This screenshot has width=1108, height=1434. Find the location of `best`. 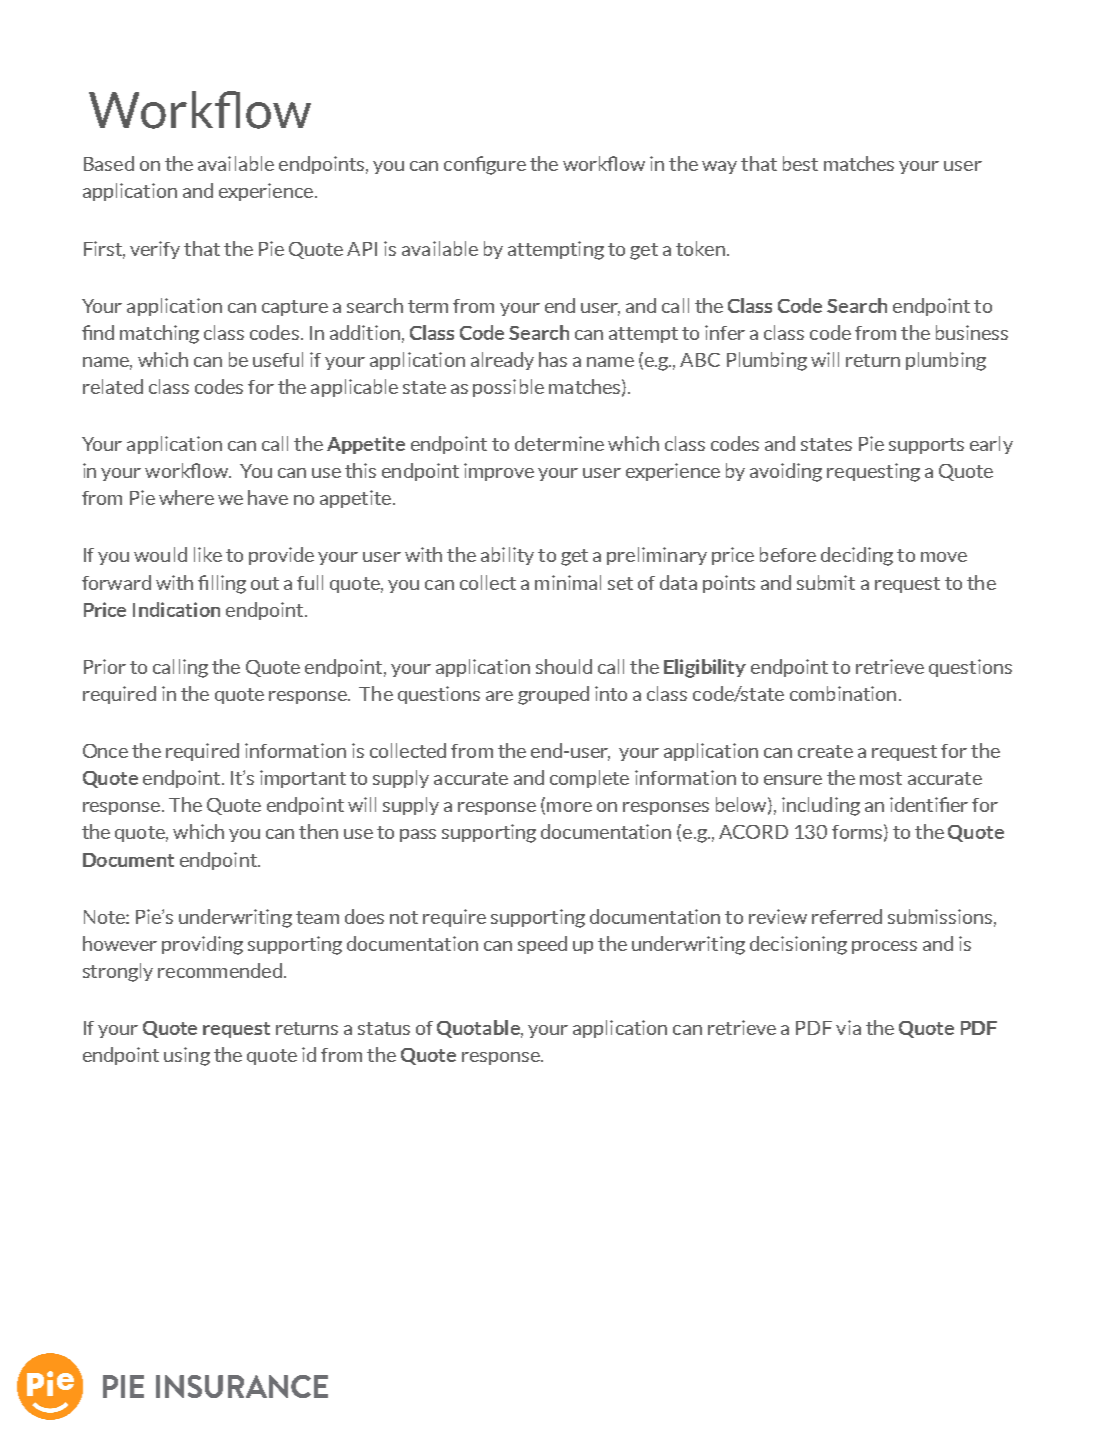

best is located at coordinates (800, 163).
